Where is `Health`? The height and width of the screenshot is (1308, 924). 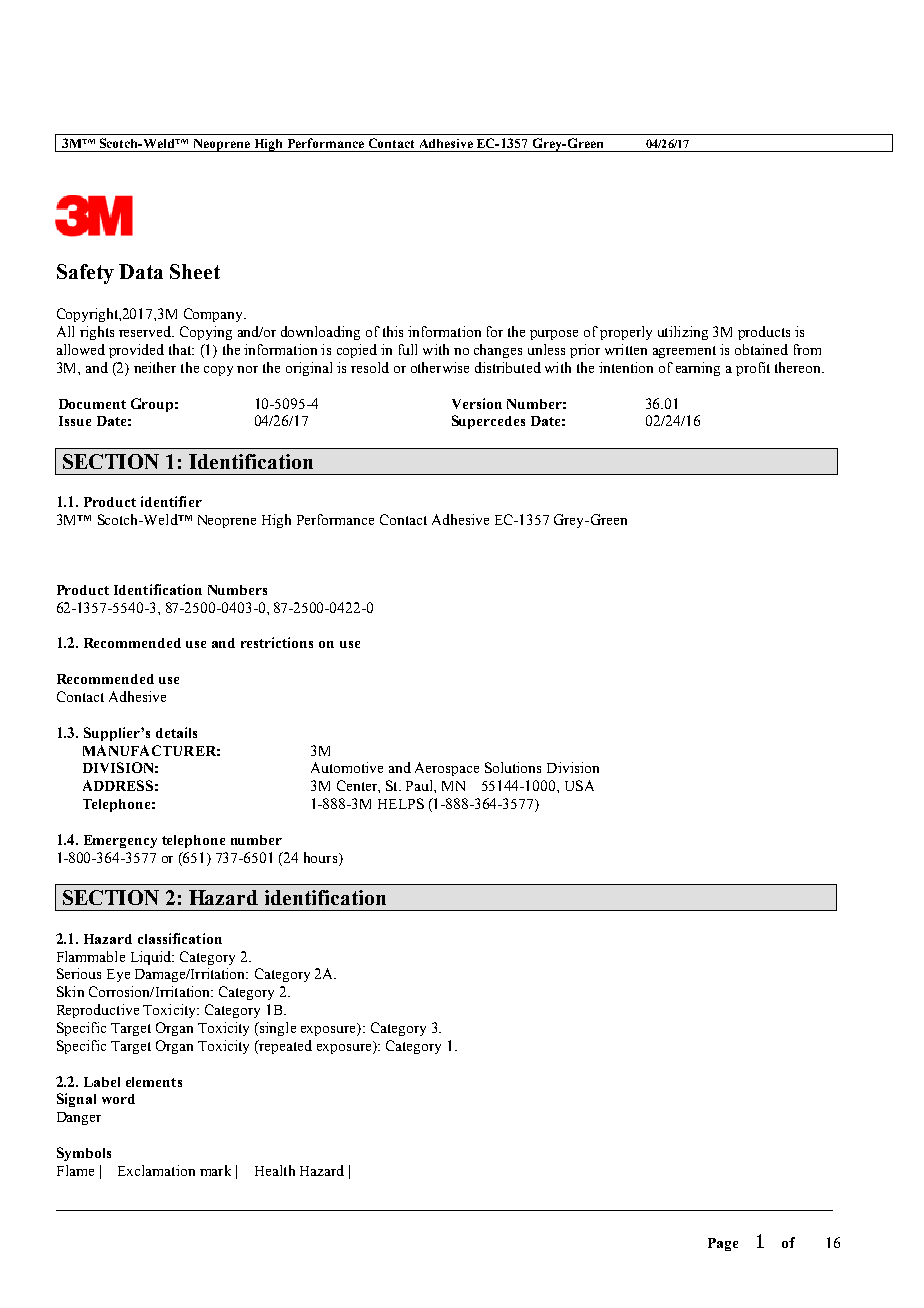
Health is located at coordinates (275, 1170).
